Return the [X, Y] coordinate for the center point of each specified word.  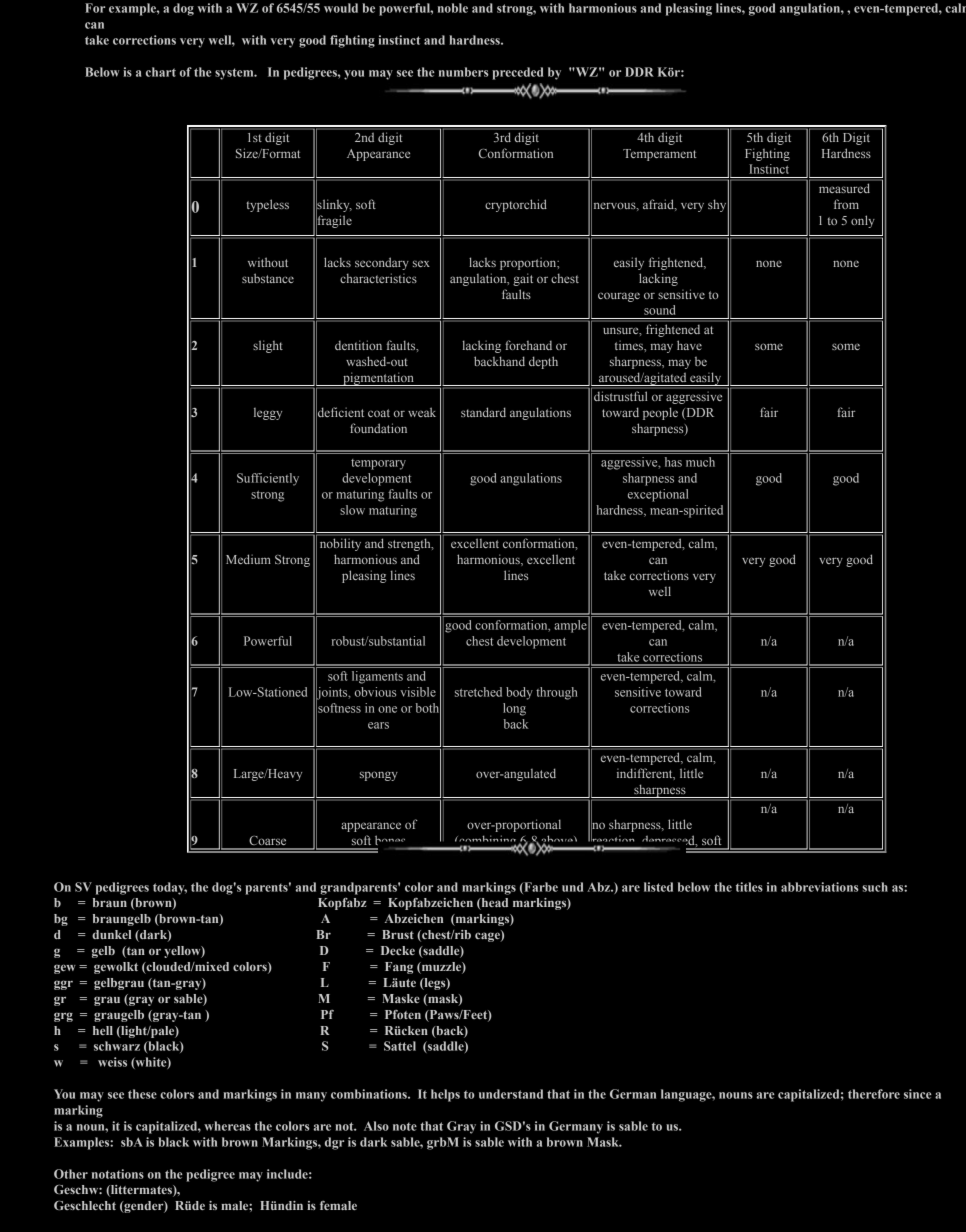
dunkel [111, 934]
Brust [398, 934]
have [689, 345]
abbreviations [819, 887]
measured [844, 188]
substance [268, 278]
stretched [478, 692]
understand [511, 1094]
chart [161, 72]
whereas [227, 1126]
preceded [517, 73]
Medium [248, 559]
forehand [528, 345]
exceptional [658, 495]
